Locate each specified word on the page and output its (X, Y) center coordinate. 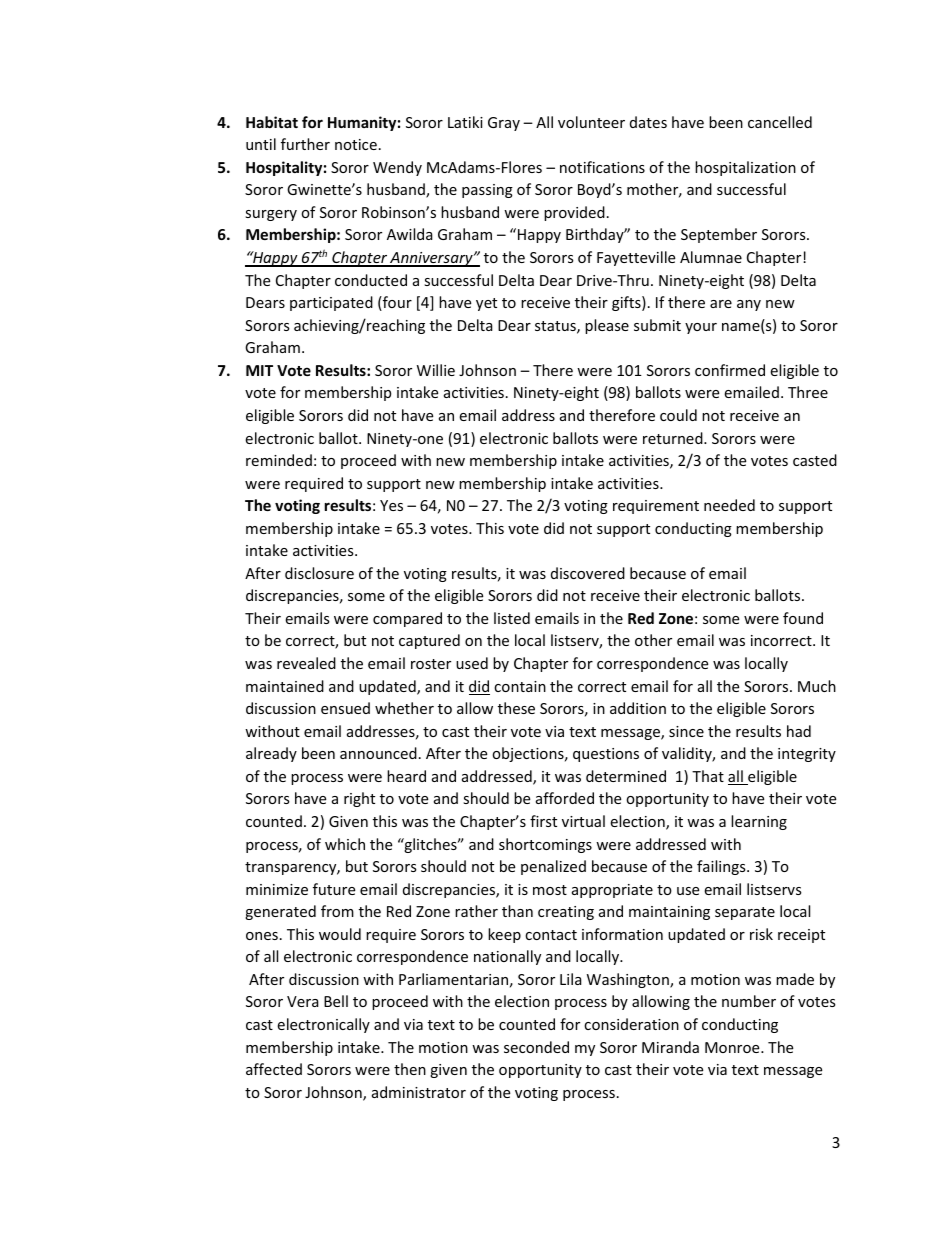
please (607, 326)
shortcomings (545, 845)
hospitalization (745, 168)
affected (274, 1069)
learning (759, 822)
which (345, 844)
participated (331, 303)
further (305, 144)
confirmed (730, 370)
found (803, 618)
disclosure (319, 573)
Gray (504, 124)
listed (512, 618)
